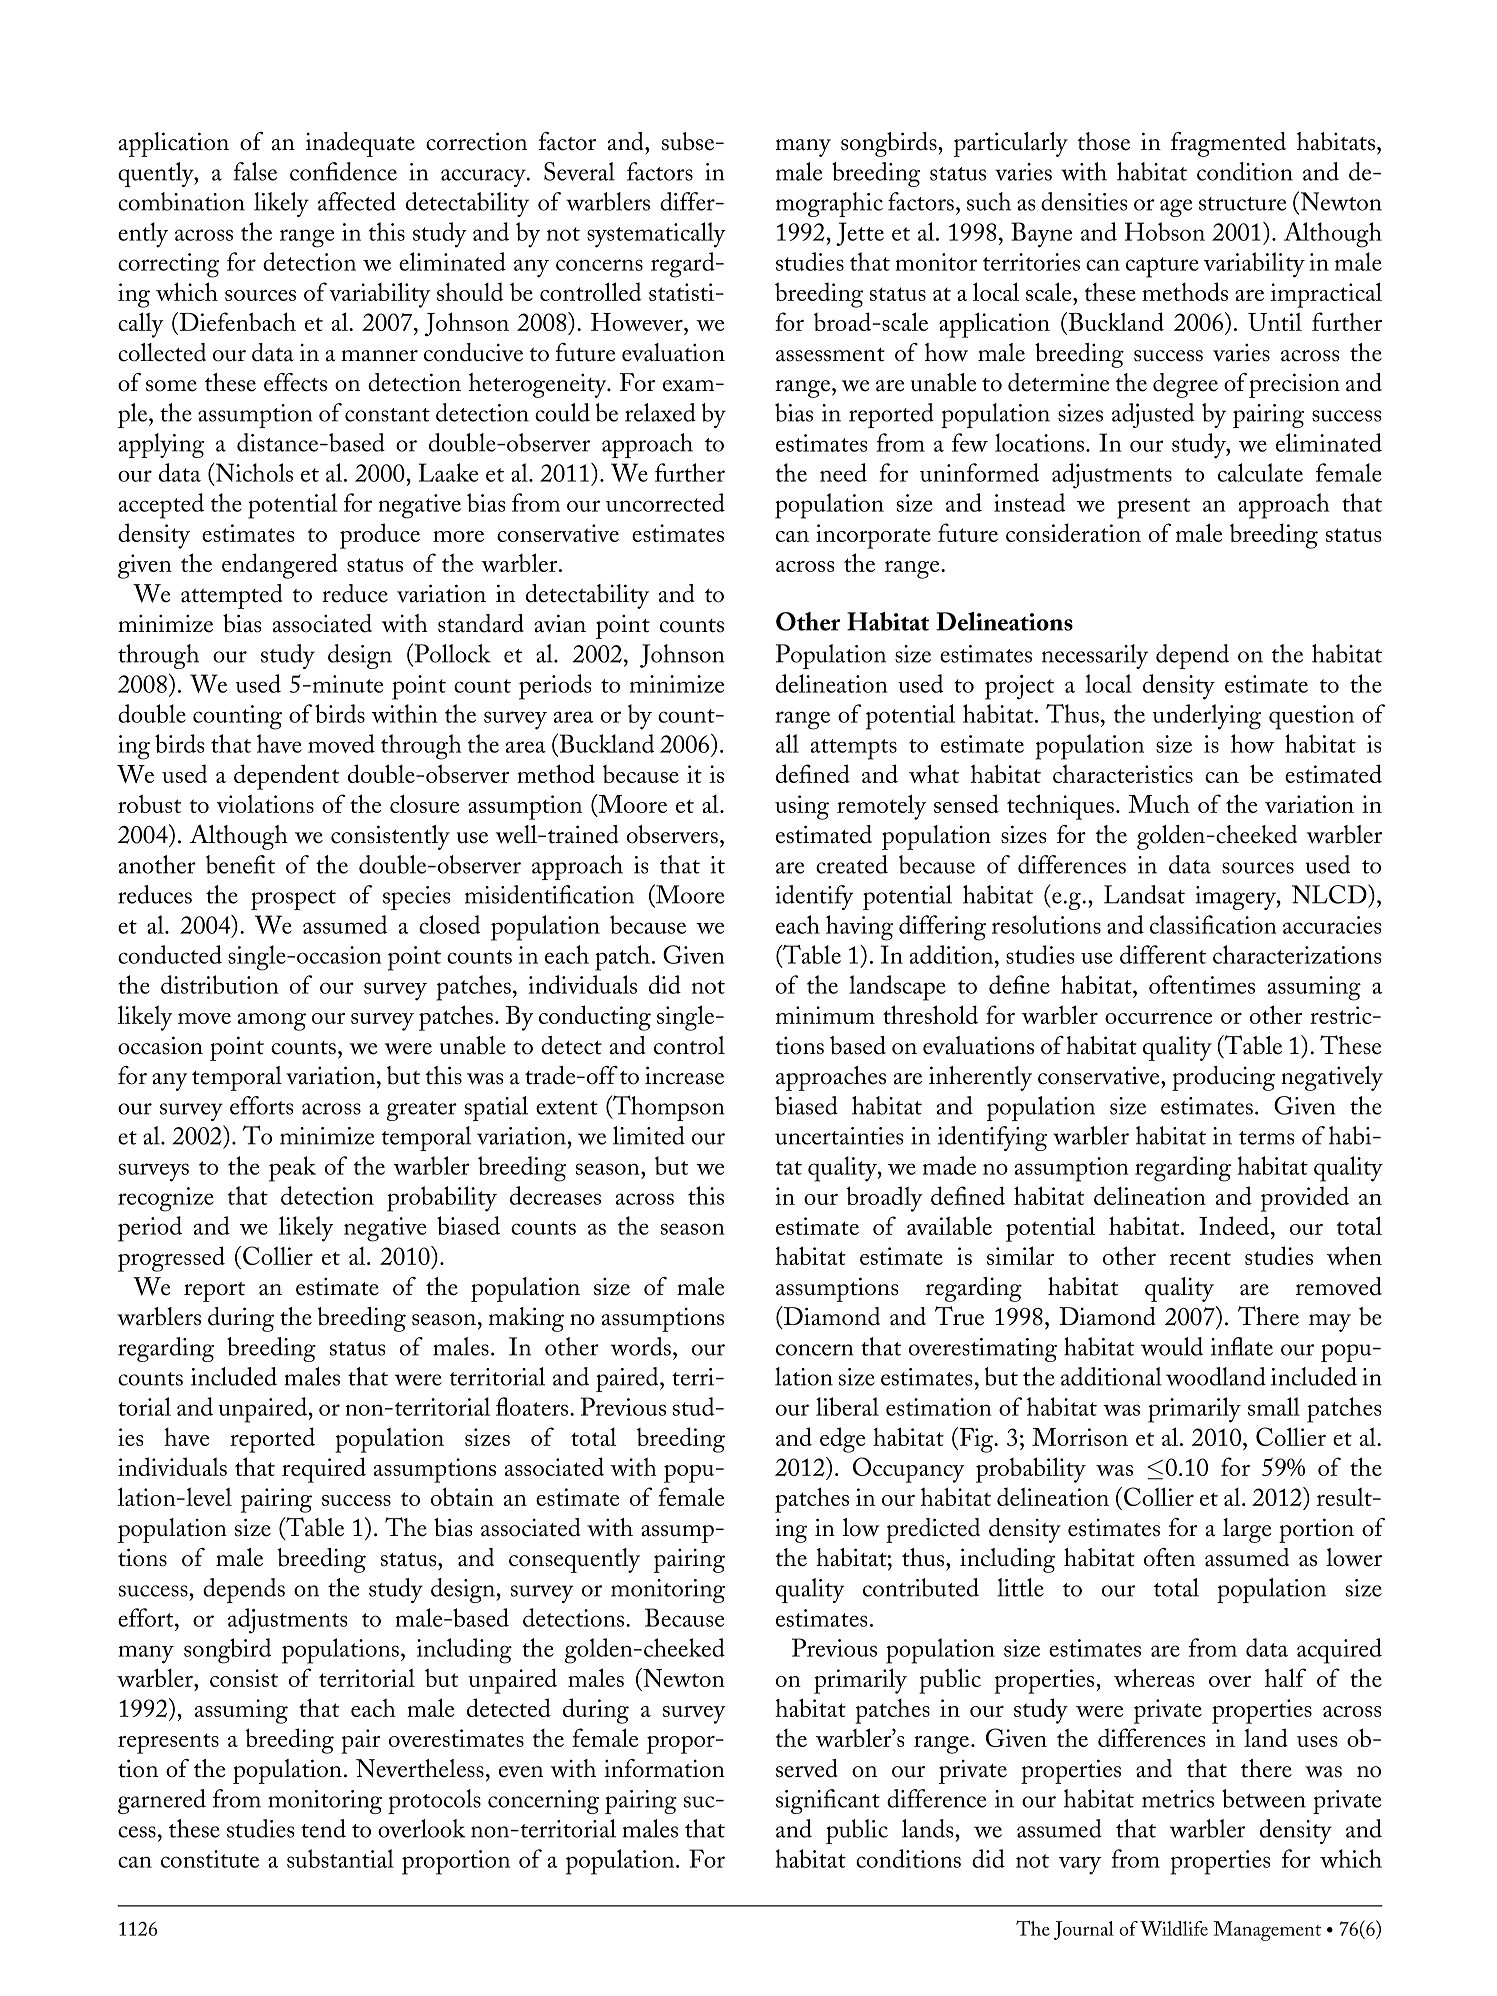  I want to click on closure, so click(424, 803).
